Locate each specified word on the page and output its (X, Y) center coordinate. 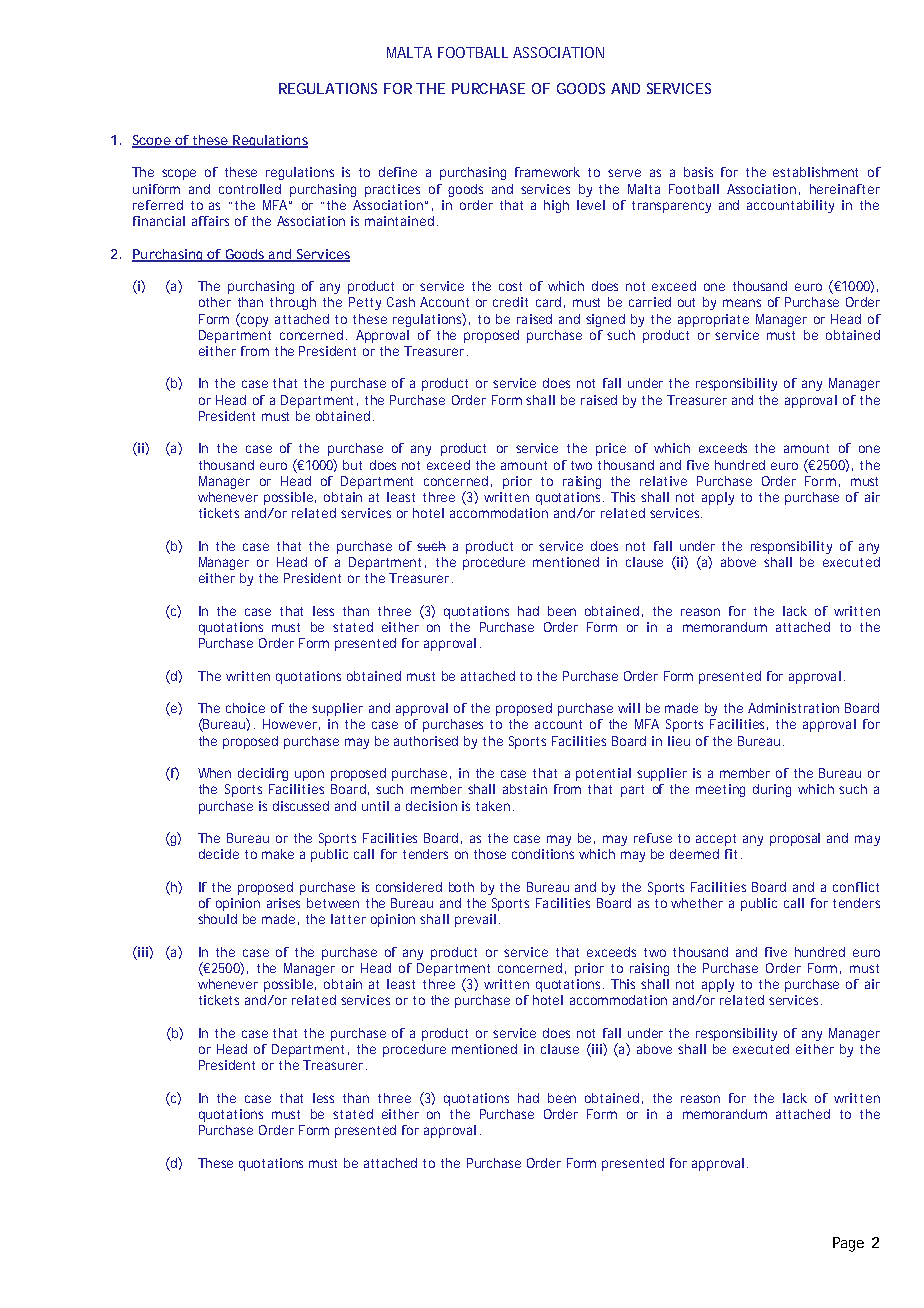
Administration (793, 708)
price (611, 449)
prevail (475, 920)
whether (697, 903)
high (556, 206)
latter (348, 919)
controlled (250, 189)
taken (493, 806)
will (629, 708)
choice (245, 708)
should (217, 919)
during (772, 790)
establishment (815, 172)
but (352, 465)
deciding (263, 774)
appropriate (713, 320)
